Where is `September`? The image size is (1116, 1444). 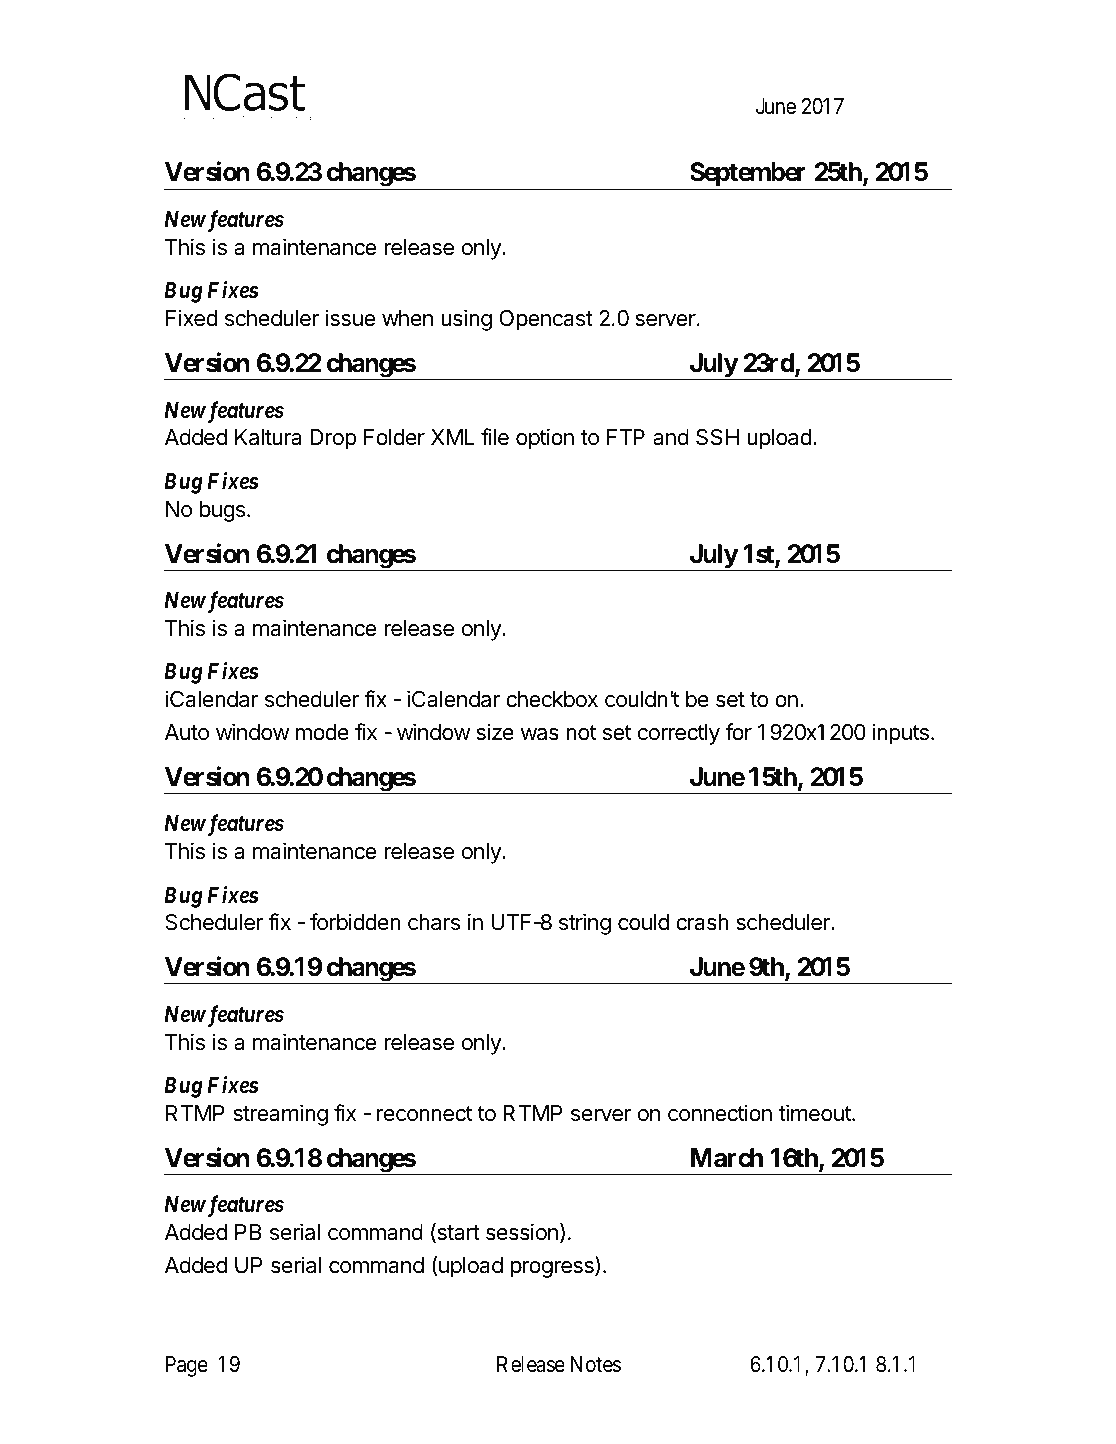
September is located at coordinates (748, 176).
